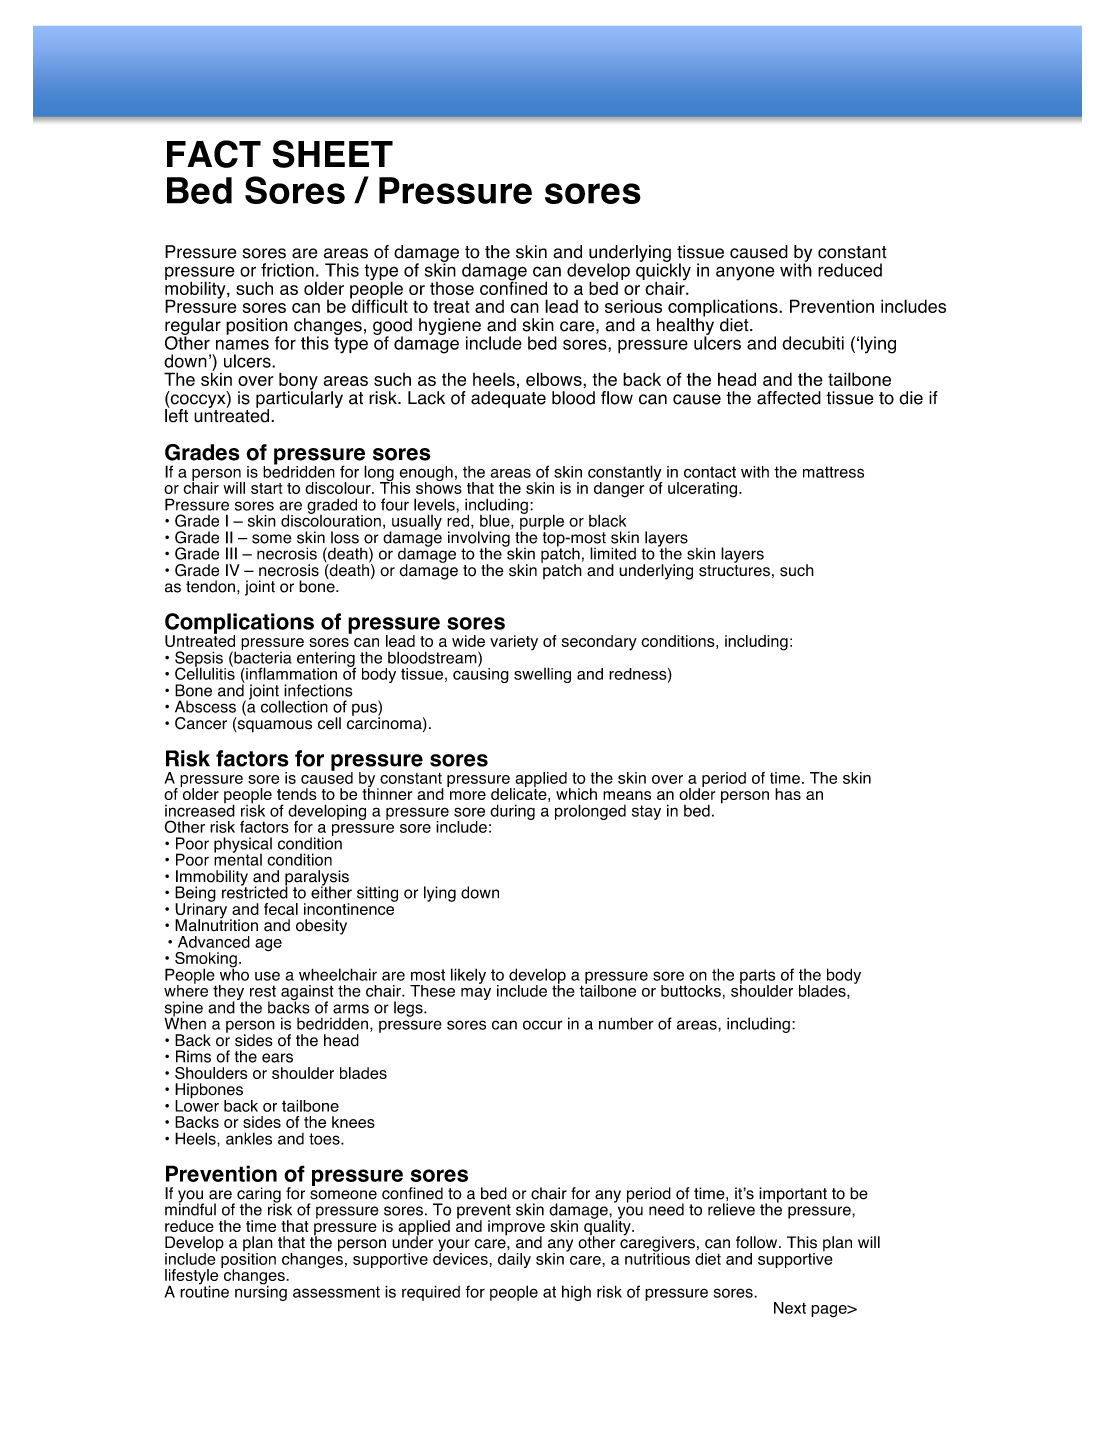 The width and height of the document is (1115, 1443). I want to click on shows, so click(439, 487).
